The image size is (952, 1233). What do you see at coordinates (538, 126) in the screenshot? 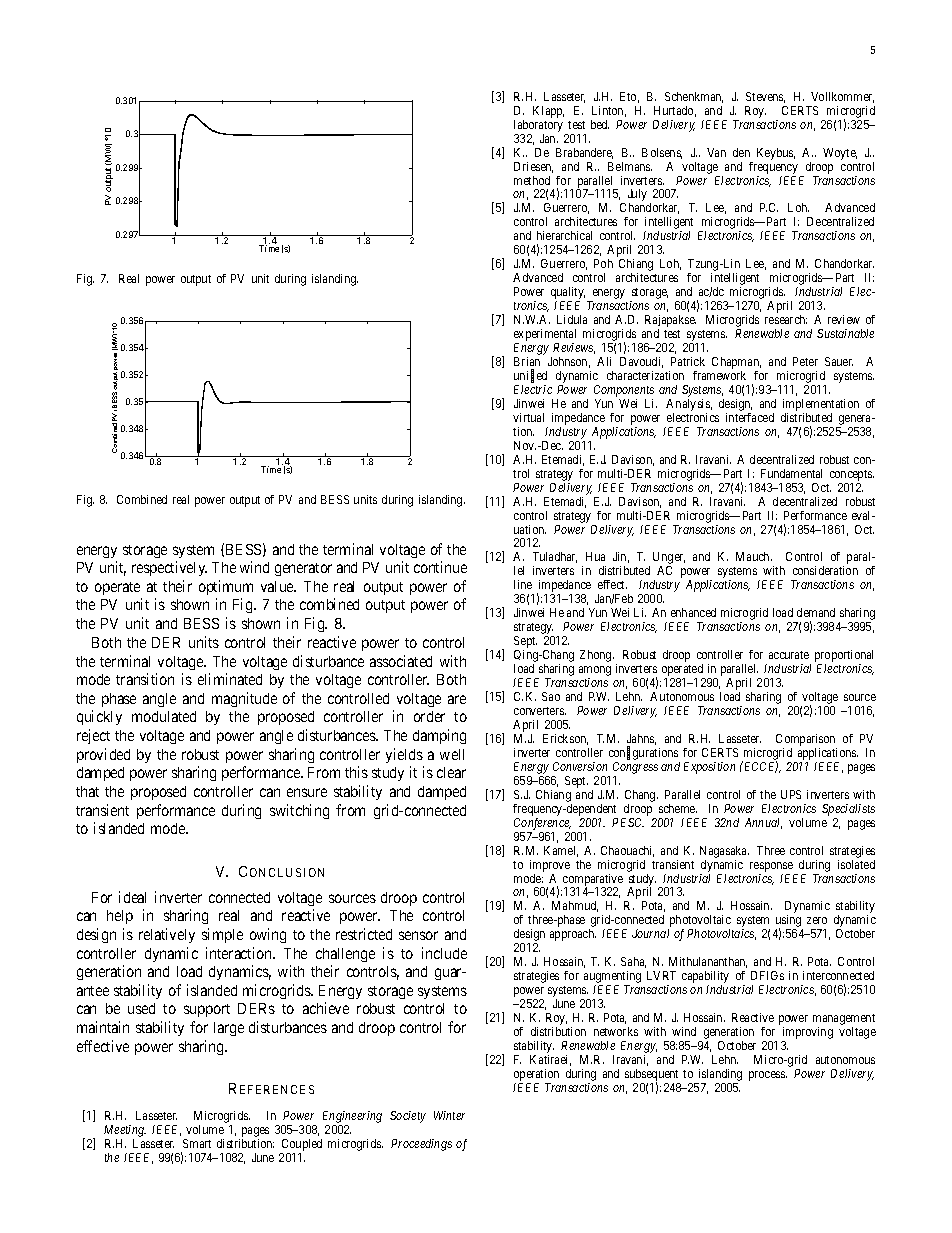
I see `laboratory` at bounding box center [538, 126].
